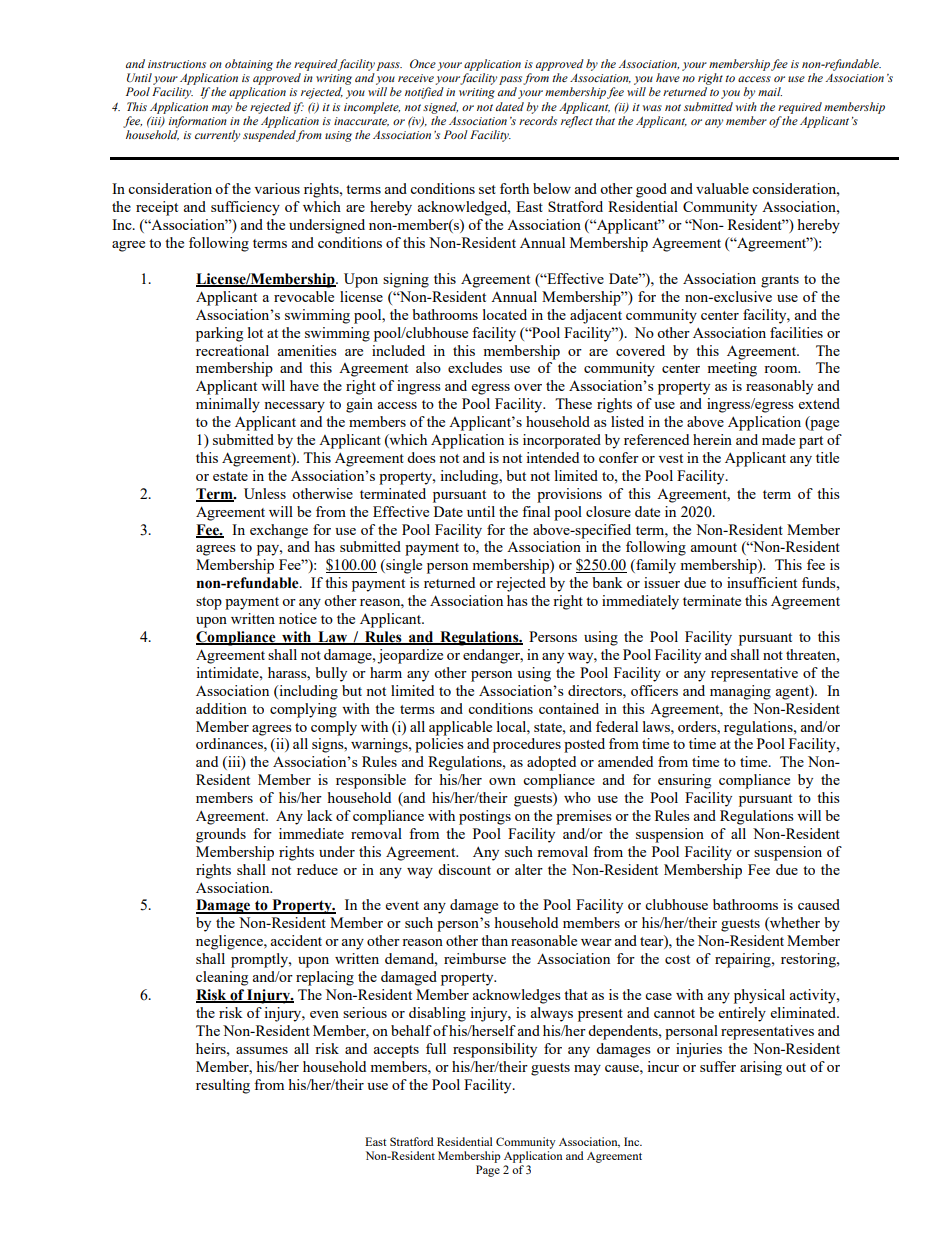 This page has width=952, height=1233. I want to click on records, so click(538, 120).
